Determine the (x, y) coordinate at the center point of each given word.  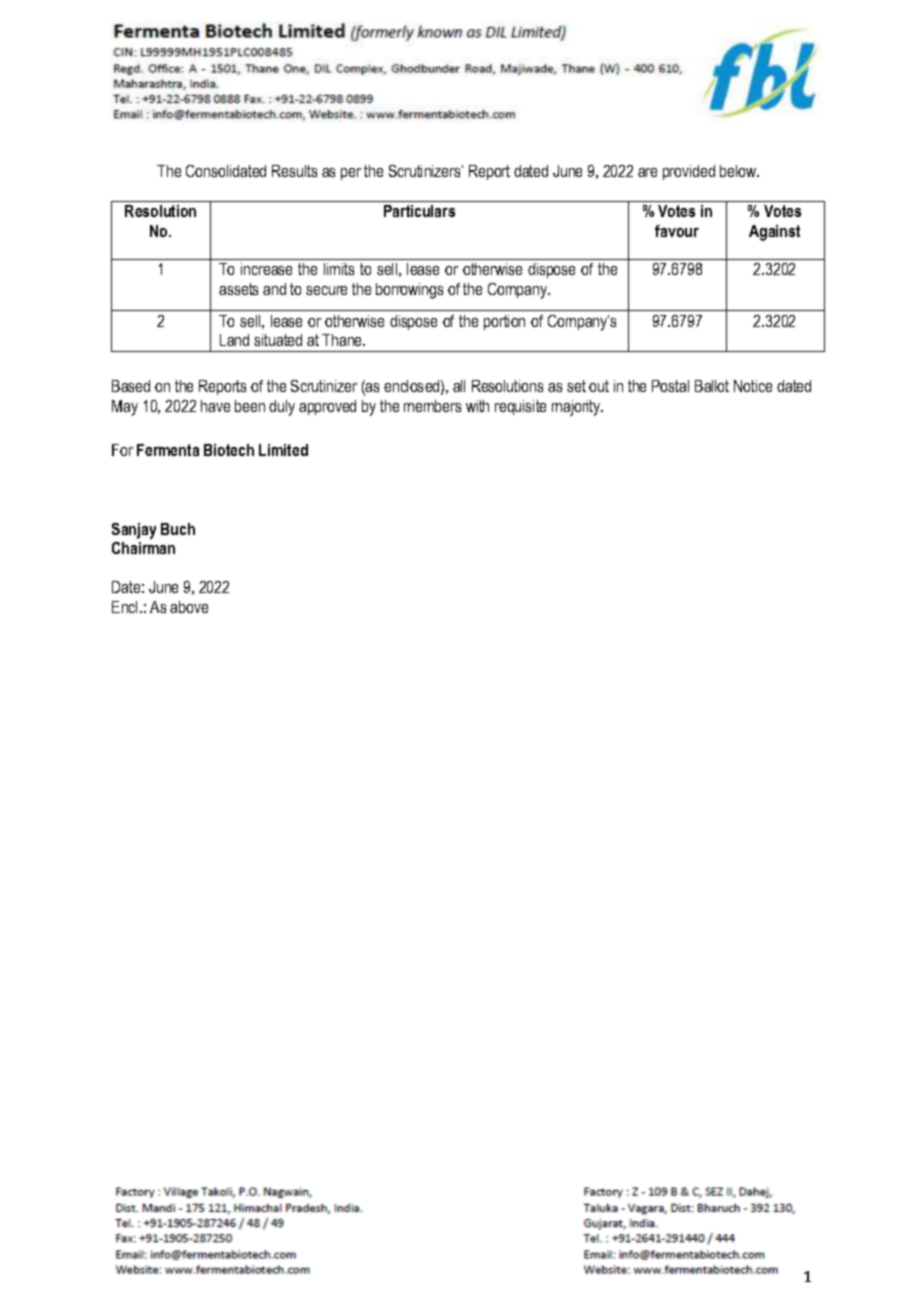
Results (294, 171)
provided (689, 172)
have (215, 406)
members (432, 406)
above (189, 607)
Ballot (712, 386)
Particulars (419, 211)
